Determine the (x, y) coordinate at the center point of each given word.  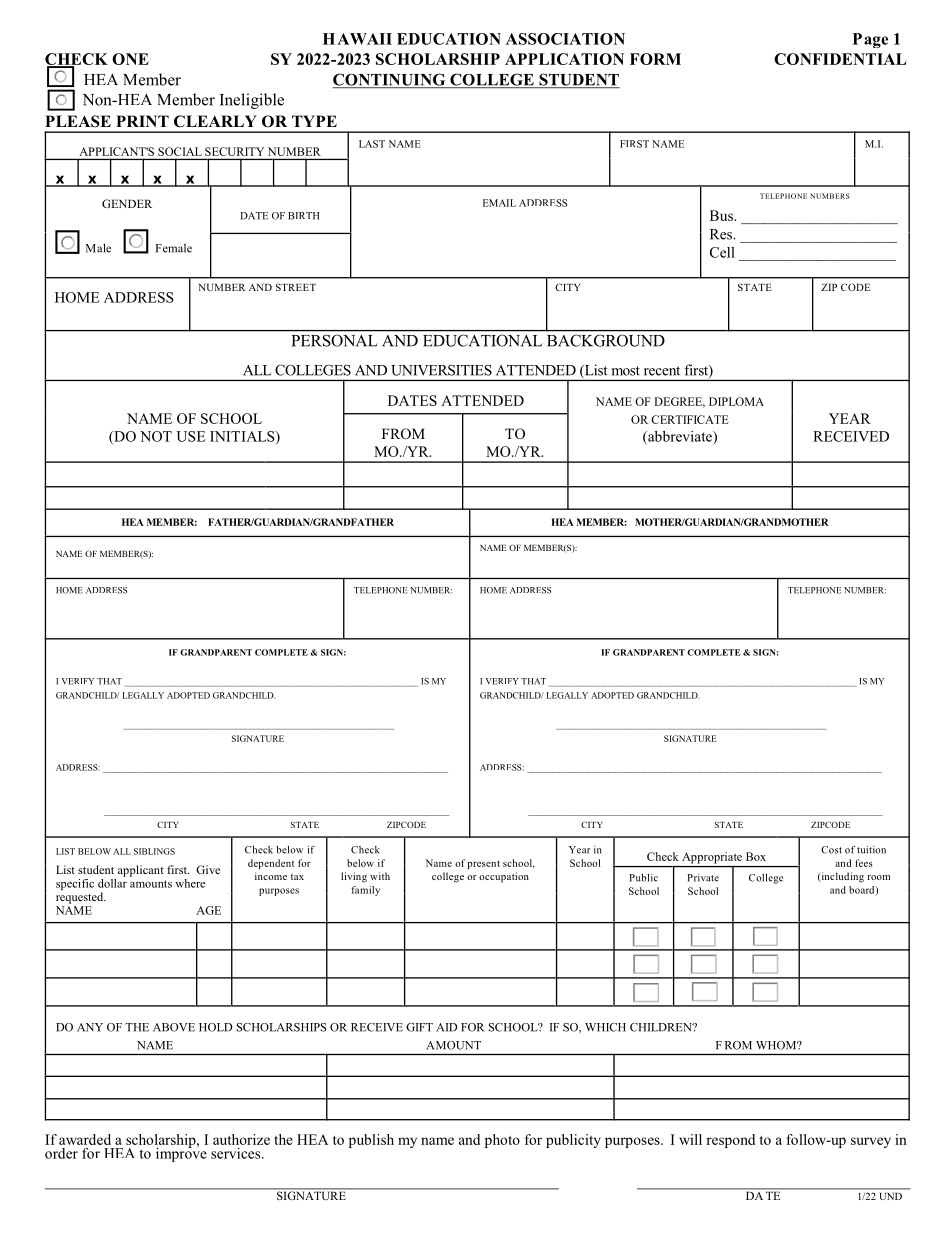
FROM (403, 433)
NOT (156, 436)
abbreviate (680, 437)
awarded (85, 1139)
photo (502, 1141)
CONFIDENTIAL (840, 59)
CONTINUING (390, 80)
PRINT (142, 121)
